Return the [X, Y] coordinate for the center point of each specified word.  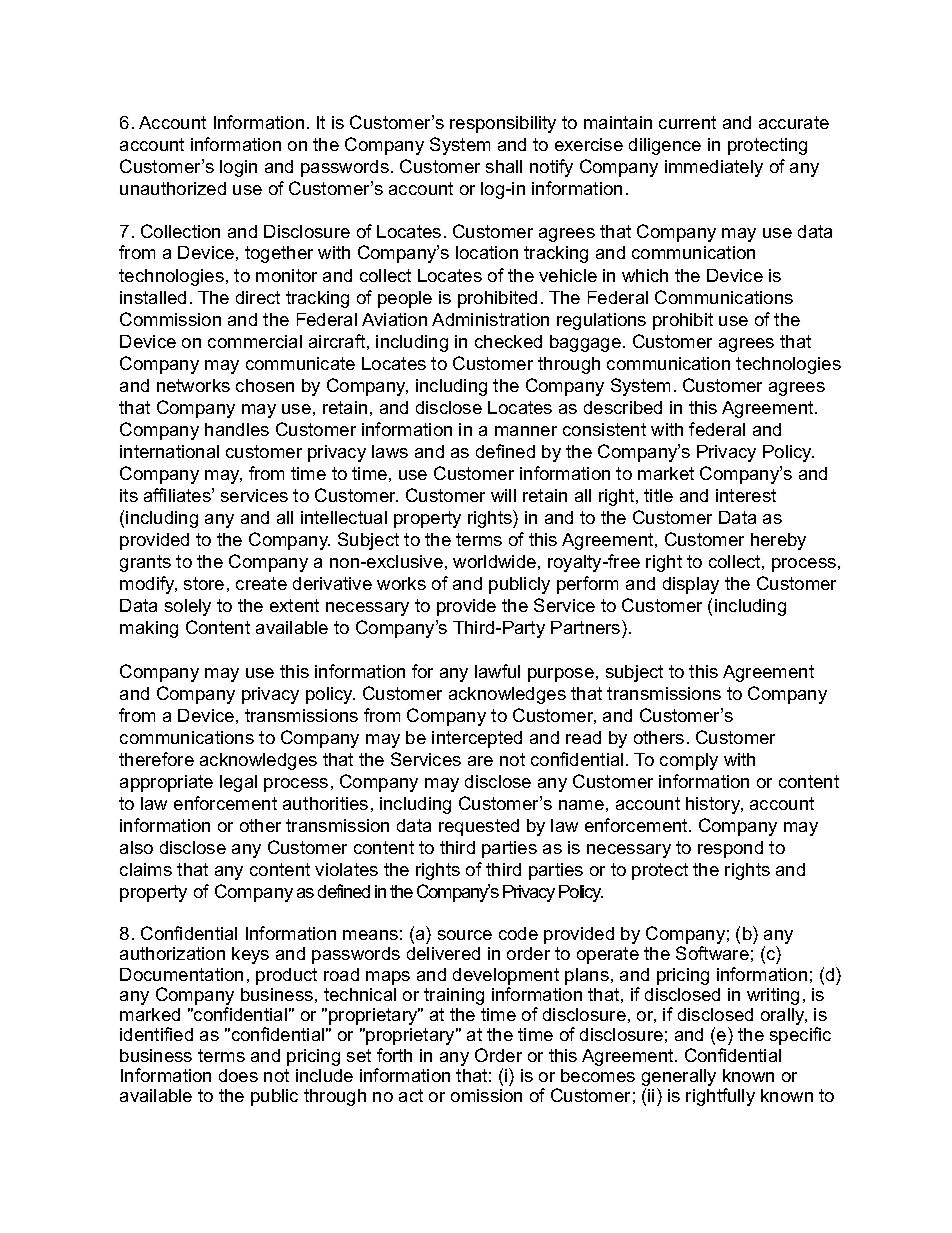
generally [679, 1079]
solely [188, 607]
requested [479, 827]
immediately [714, 168]
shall [504, 166]
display [691, 585]
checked [508, 341]
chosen [265, 385]
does [238, 1075]
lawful [497, 671]
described [623, 407]
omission [486, 1095]
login [238, 168]
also [136, 847]
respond [730, 849]
